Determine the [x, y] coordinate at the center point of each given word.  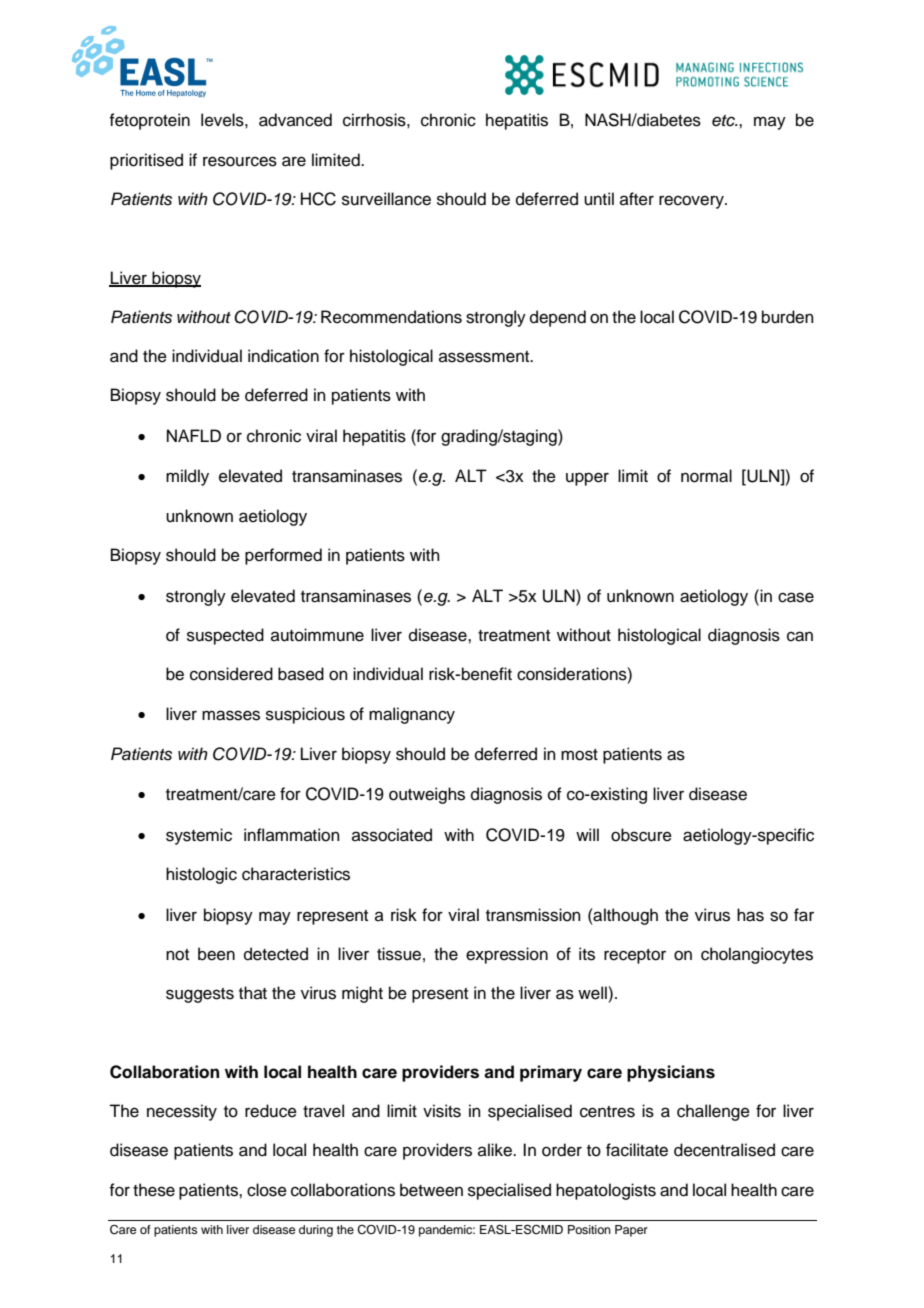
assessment [485, 357]
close [267, 1190]
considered [231, 674]
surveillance [386, 199]
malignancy [412, 715]
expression [507, 955]
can [800, 636]
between [431, 1190]
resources [240, 161]
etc [724, 121]
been [216, 954]
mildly [187, 477]
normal [706, 476]
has [750, 915]
